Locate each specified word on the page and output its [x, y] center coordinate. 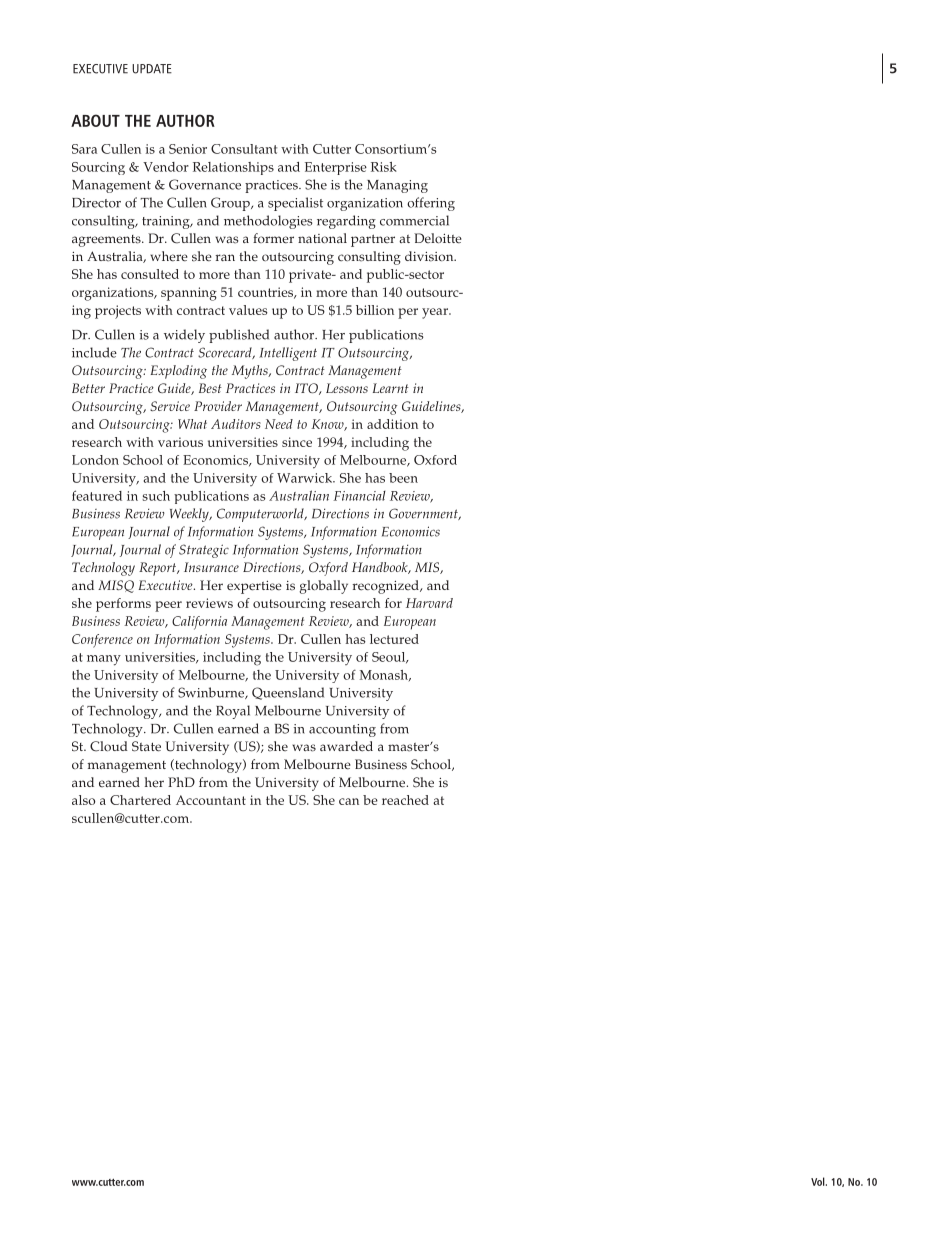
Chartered [140, 800]
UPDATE [152, 69]
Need [279, 424]
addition [392, 424]
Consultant [244, 149]
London [95, 460]
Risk [384, 167]
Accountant [211, 800]
